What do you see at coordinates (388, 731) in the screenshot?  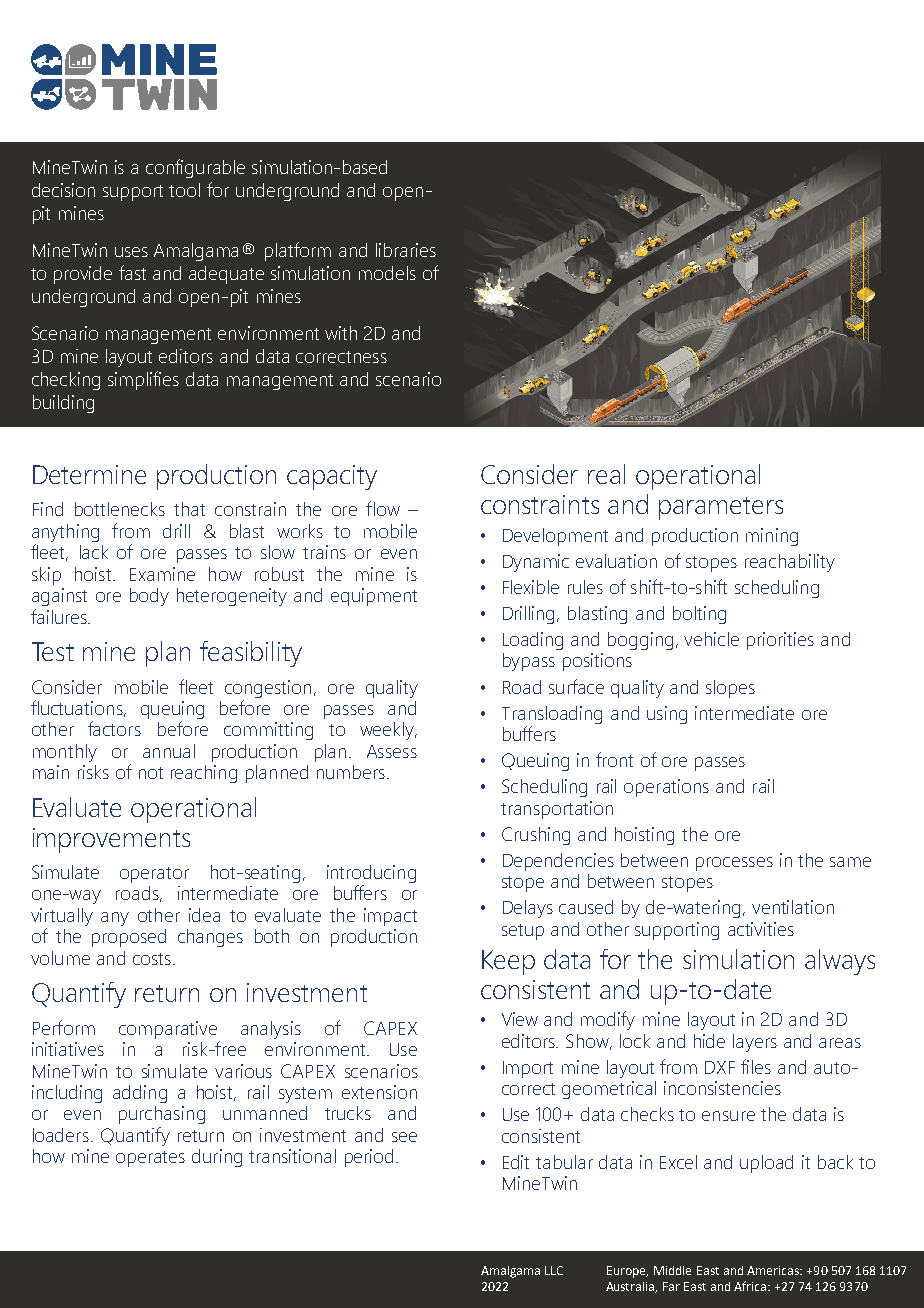 I see `weekly` at bounding box center [388, 731].
